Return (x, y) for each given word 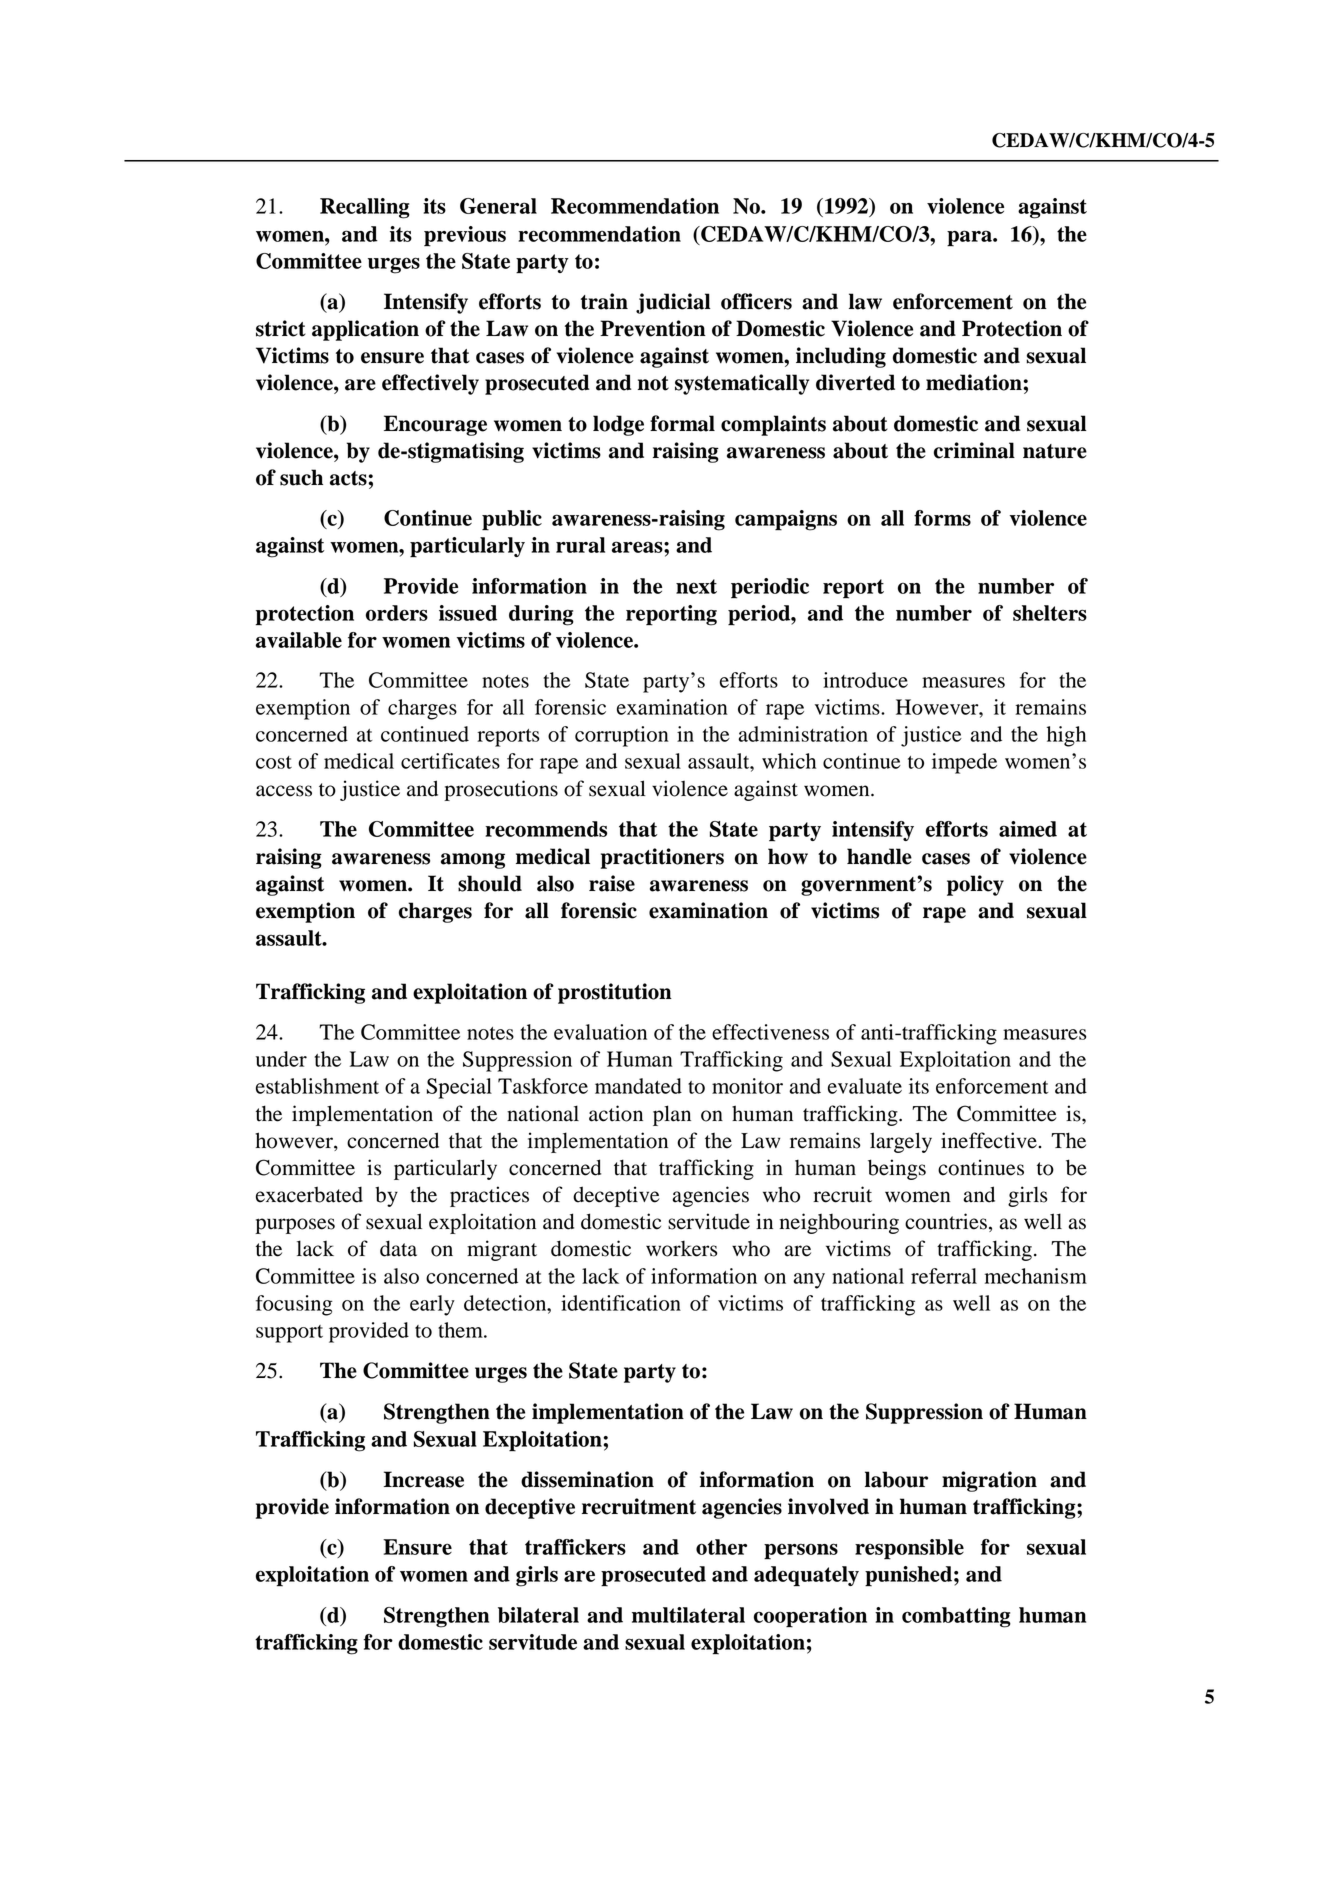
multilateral (688, 1615)
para (970, 238)
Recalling (365, 208)
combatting (956, 1617)
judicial (673, 303)
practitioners (662, 858)
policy (975, 885)
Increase (424, 1479)
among (473, 861)
